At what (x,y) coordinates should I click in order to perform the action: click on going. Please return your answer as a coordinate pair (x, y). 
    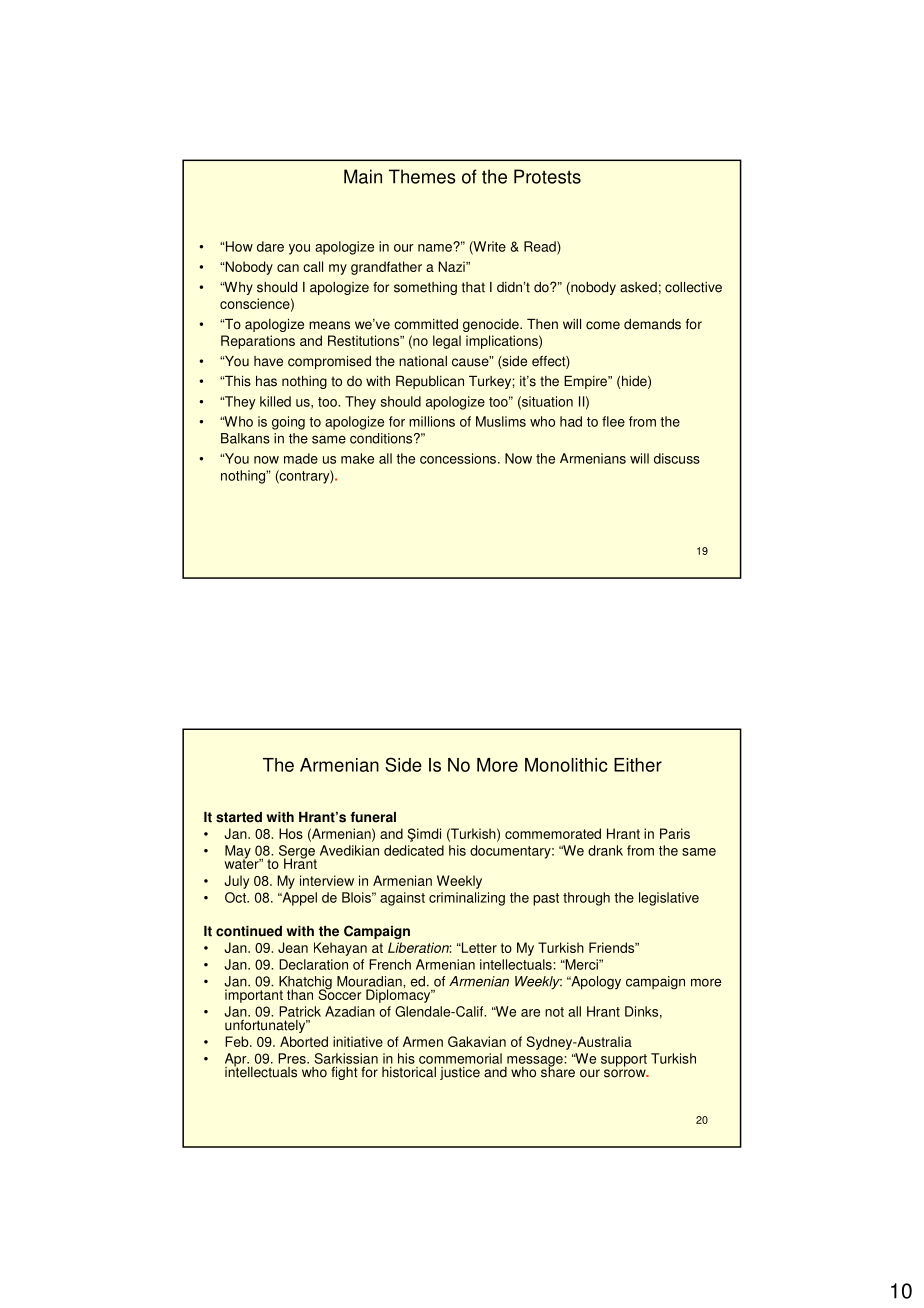
    Looking at the image, I should click on (288, 423).
